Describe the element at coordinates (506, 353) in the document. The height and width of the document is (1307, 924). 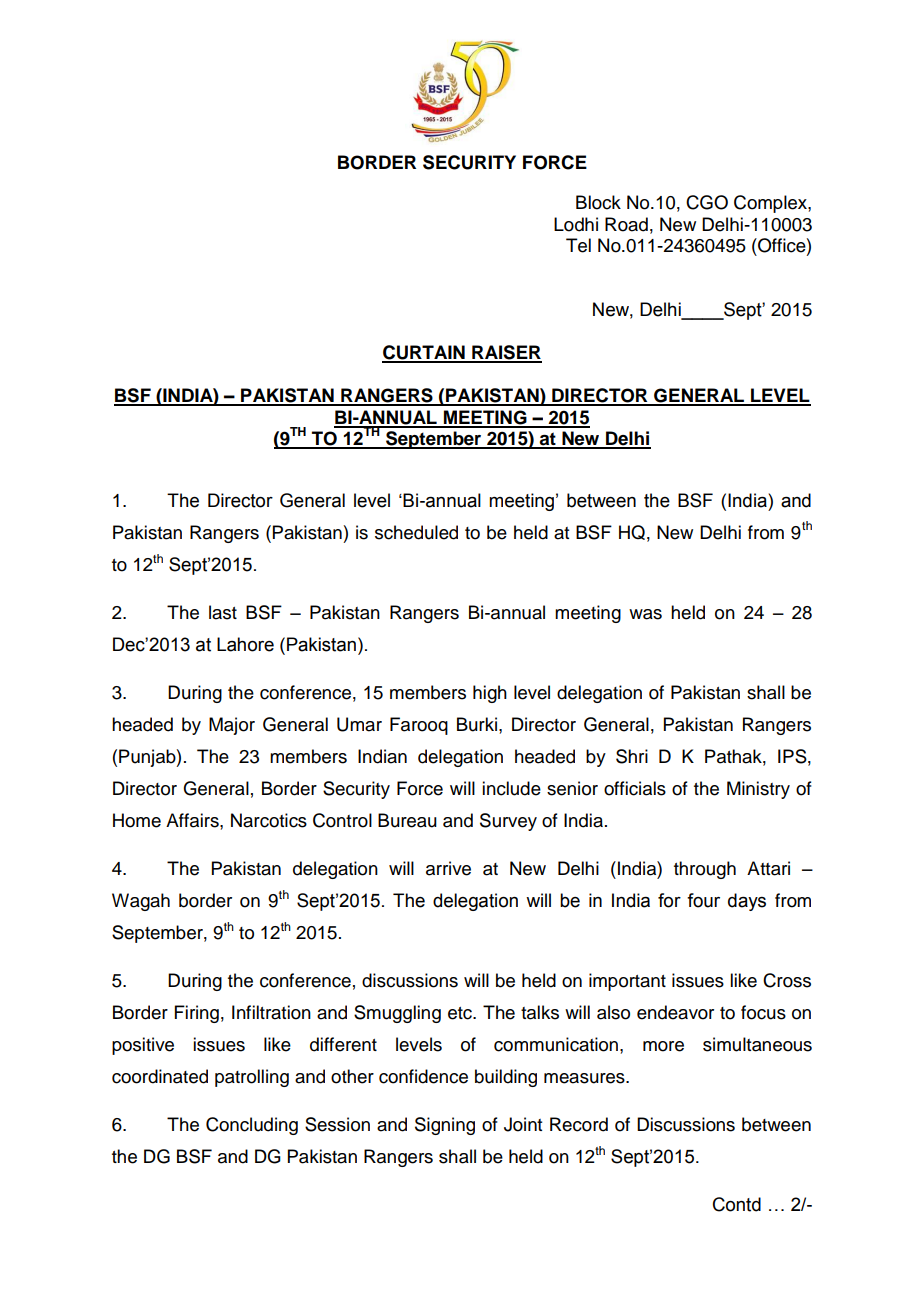
I see `RAISER` at that location.
